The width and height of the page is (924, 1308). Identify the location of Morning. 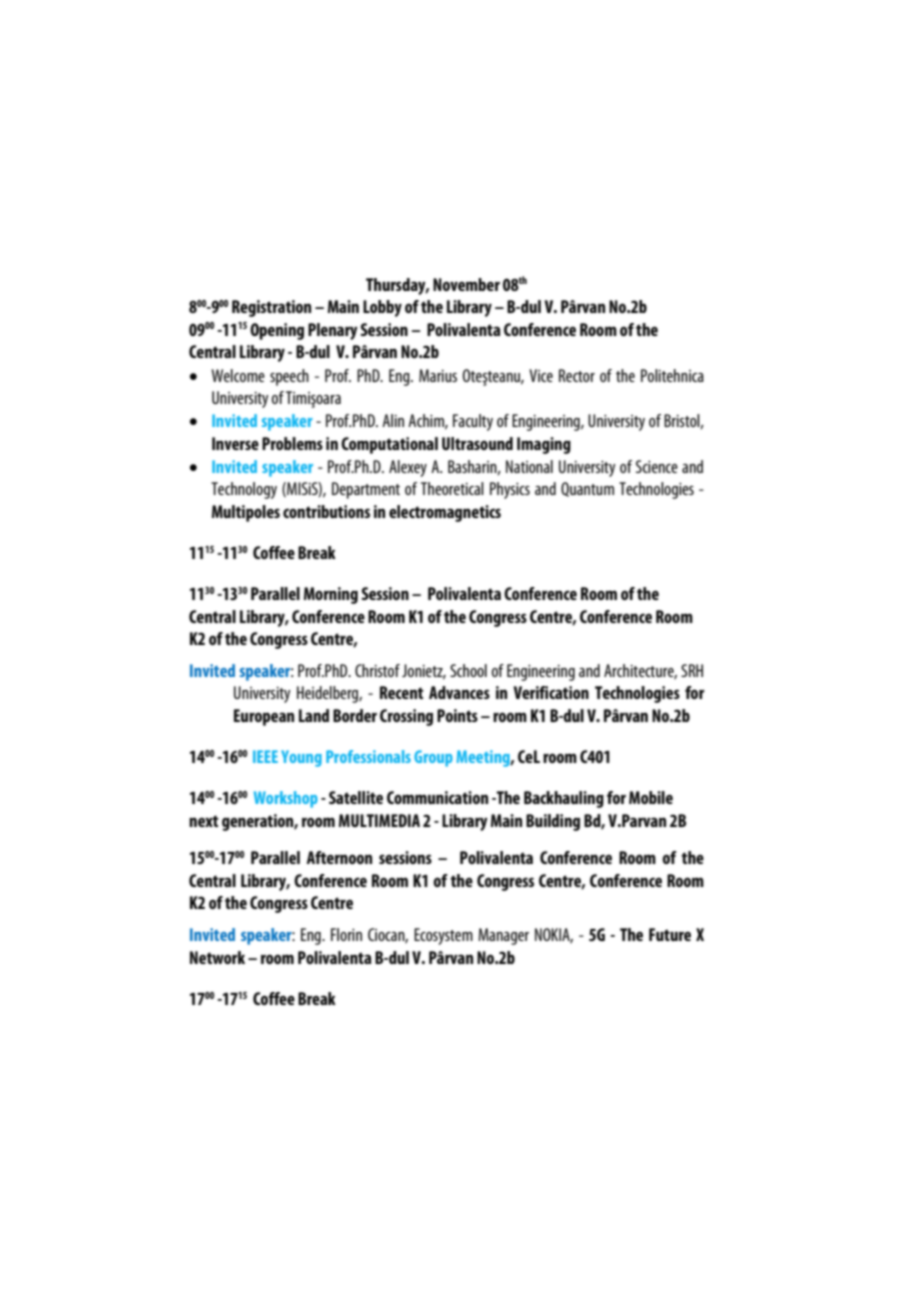
(331, 595).
